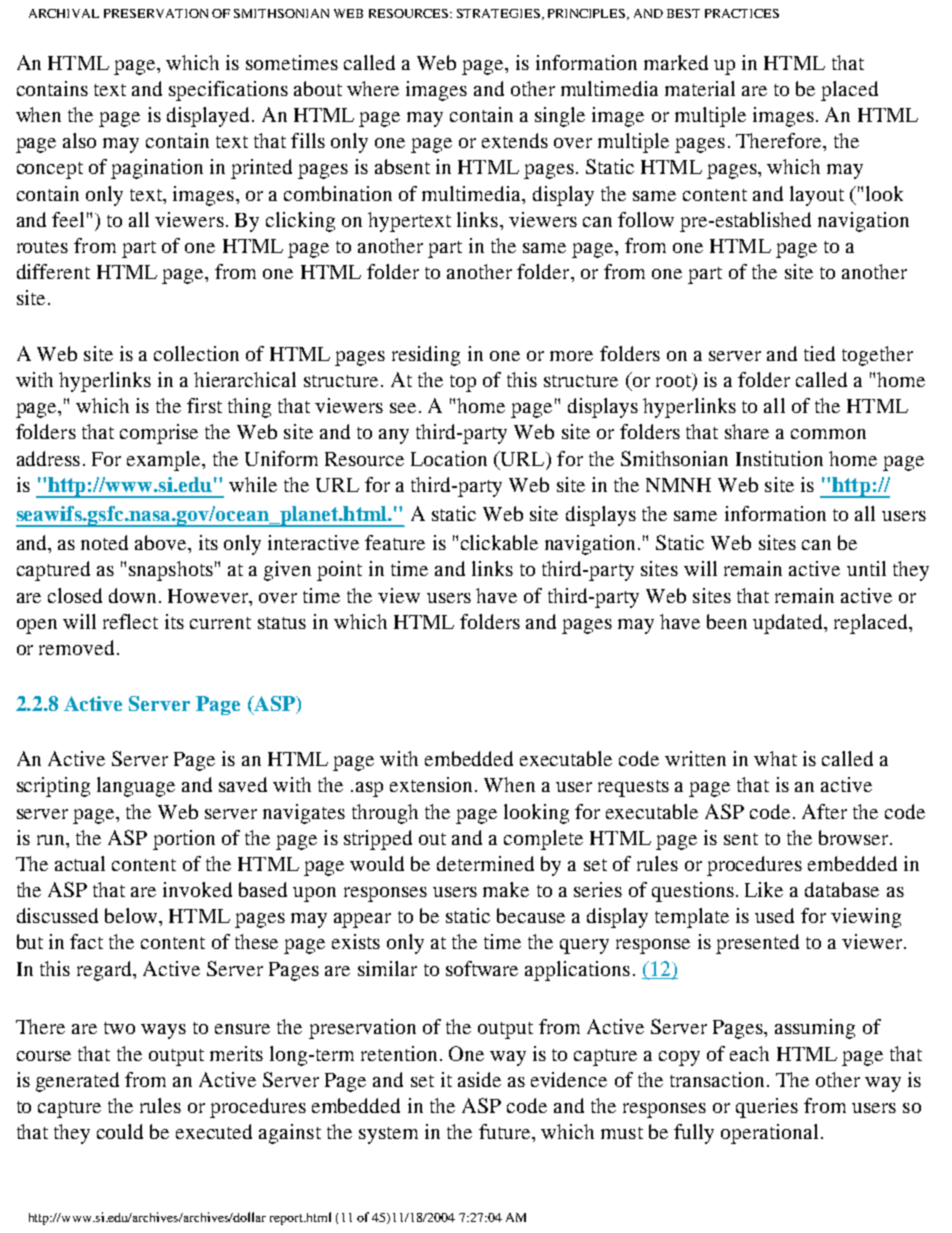 The width and height of the page is (952, 1233). What do you see at coordinates (120, 1131) in the page?
I see `could` at bounding box center [120, 1131].
